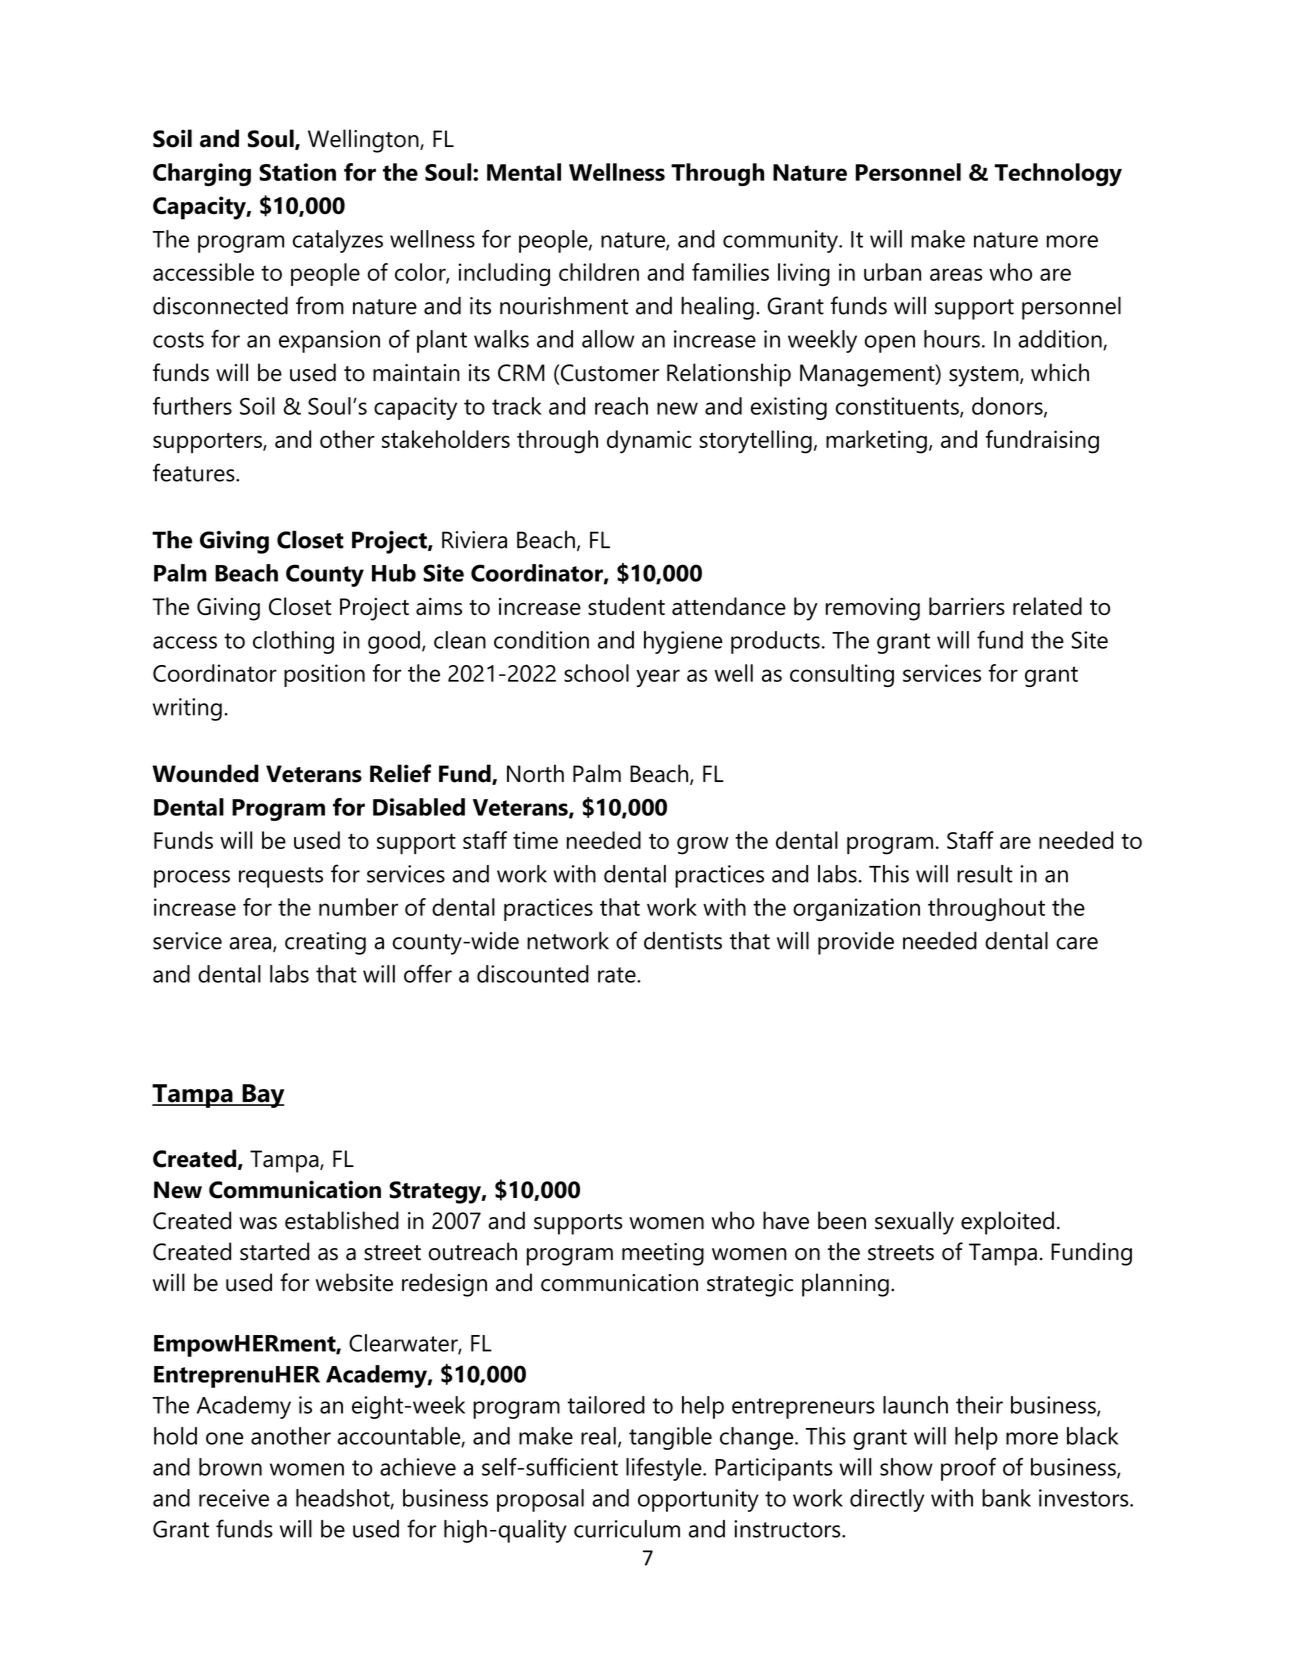 Image resolution: width=1295 pixels, height=1676 pixels. What do you see at coordinates (281, 877) in the screenshot?
I see `requests` at bounding box center [281, 877].
